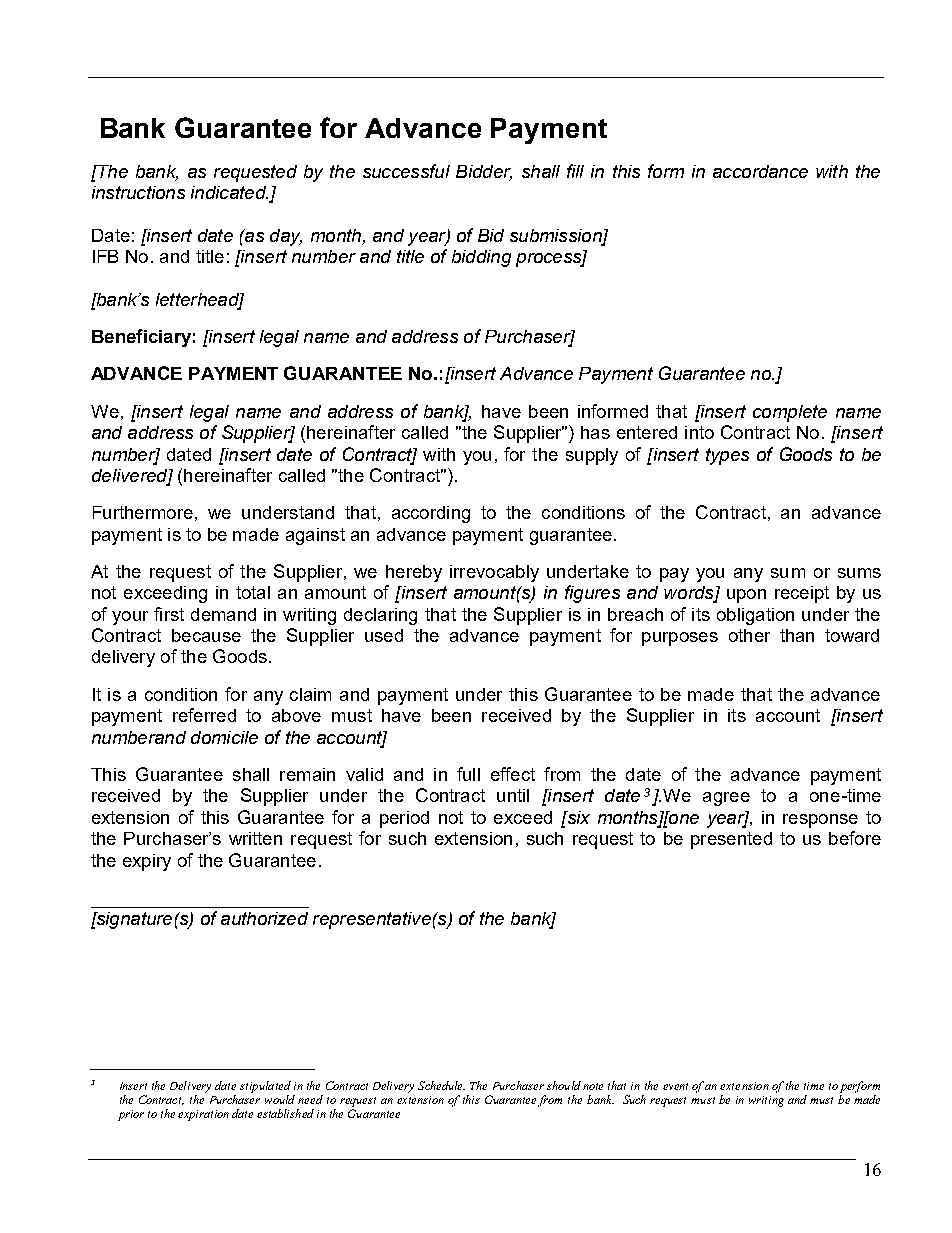 This screenshot has height=1233, width=952. Describe the element at coordinates (494, 573) in the screenshot. I see `irrevocably` at that location.
